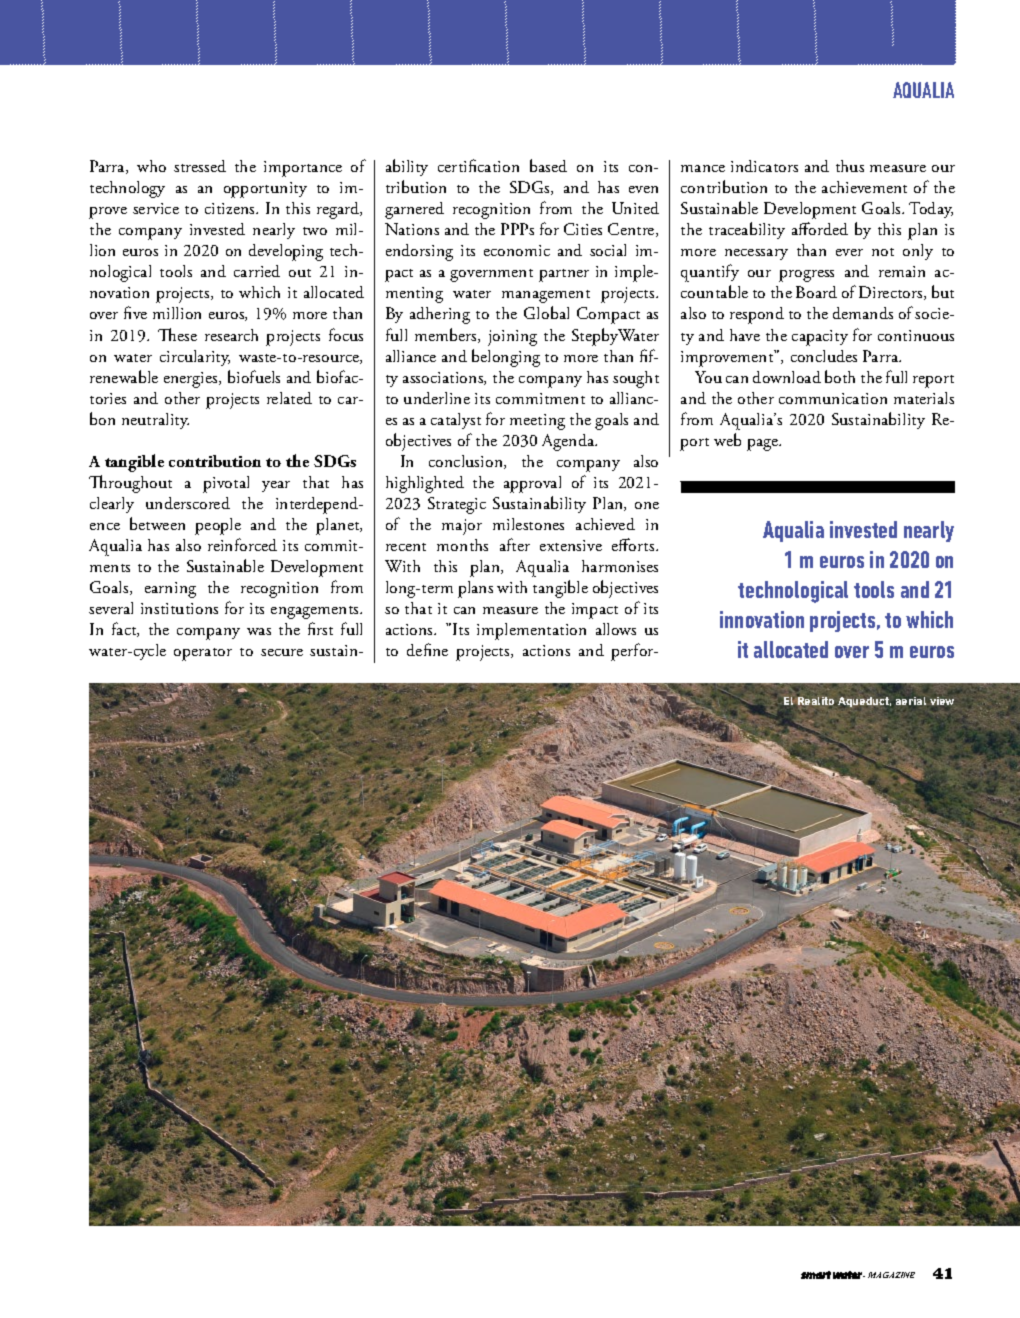 The height and width of the document is (1318, 1020). What do you see at coordinates (891, 1275) in the document?
I see `MAGAZINE` at bounding box center [891, 1275].
